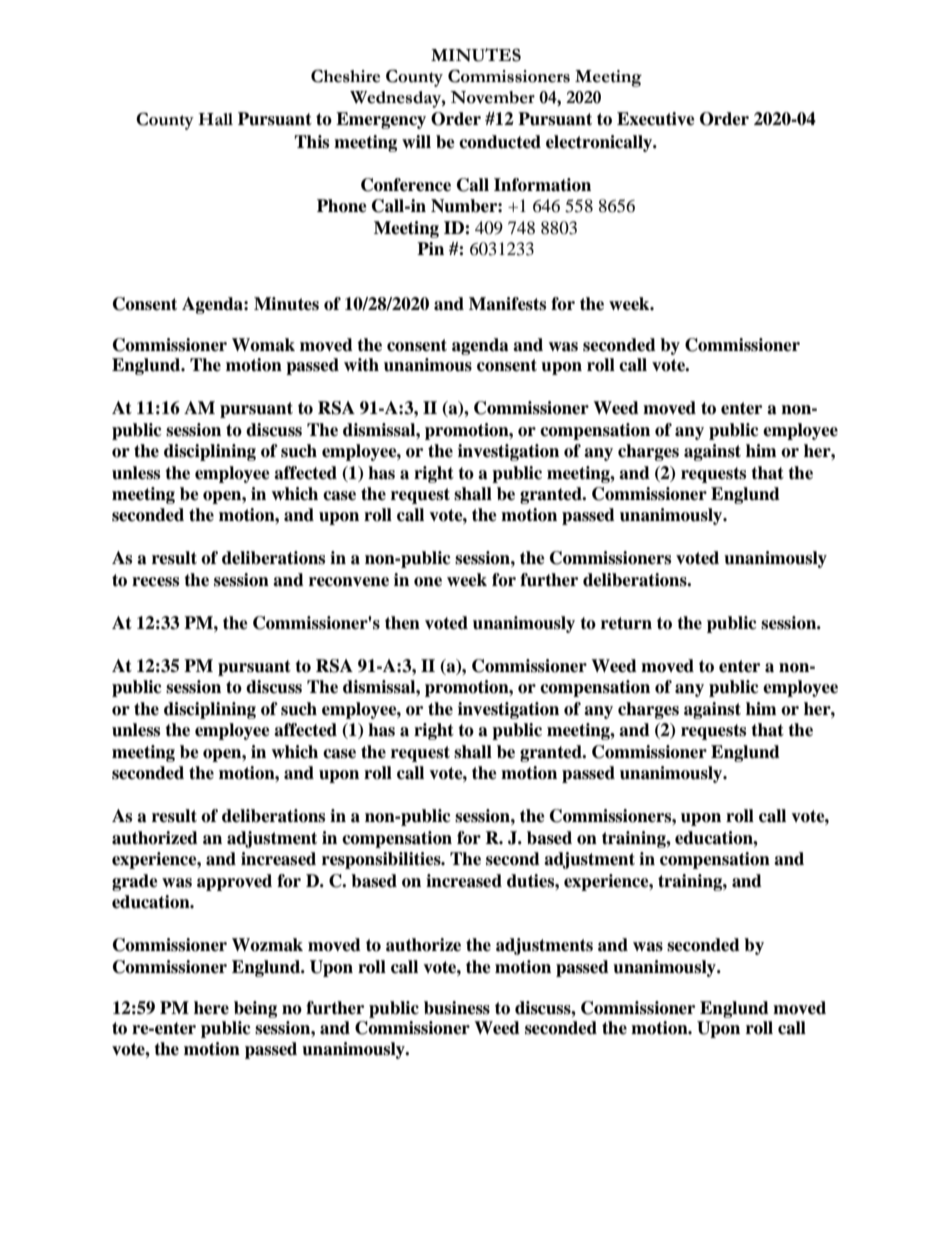 Image resolution: width=952 pixels, height=1233 pixels. What do you see at coordinates (626, 623) in the document?
I see `return` at bounding box center [626, 623].
